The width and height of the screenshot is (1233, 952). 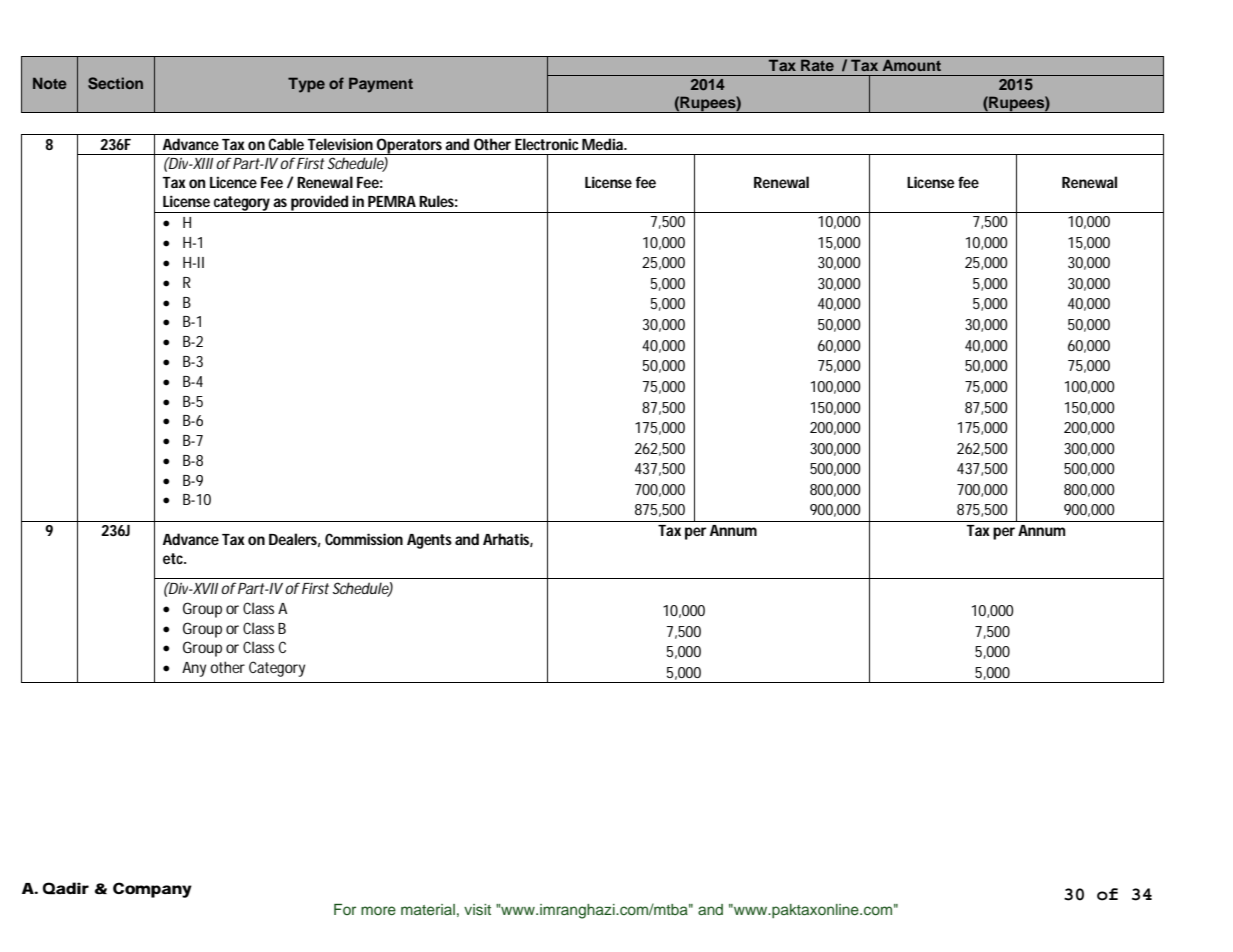 I want to click on Agents, so click(x=429, y=541).
